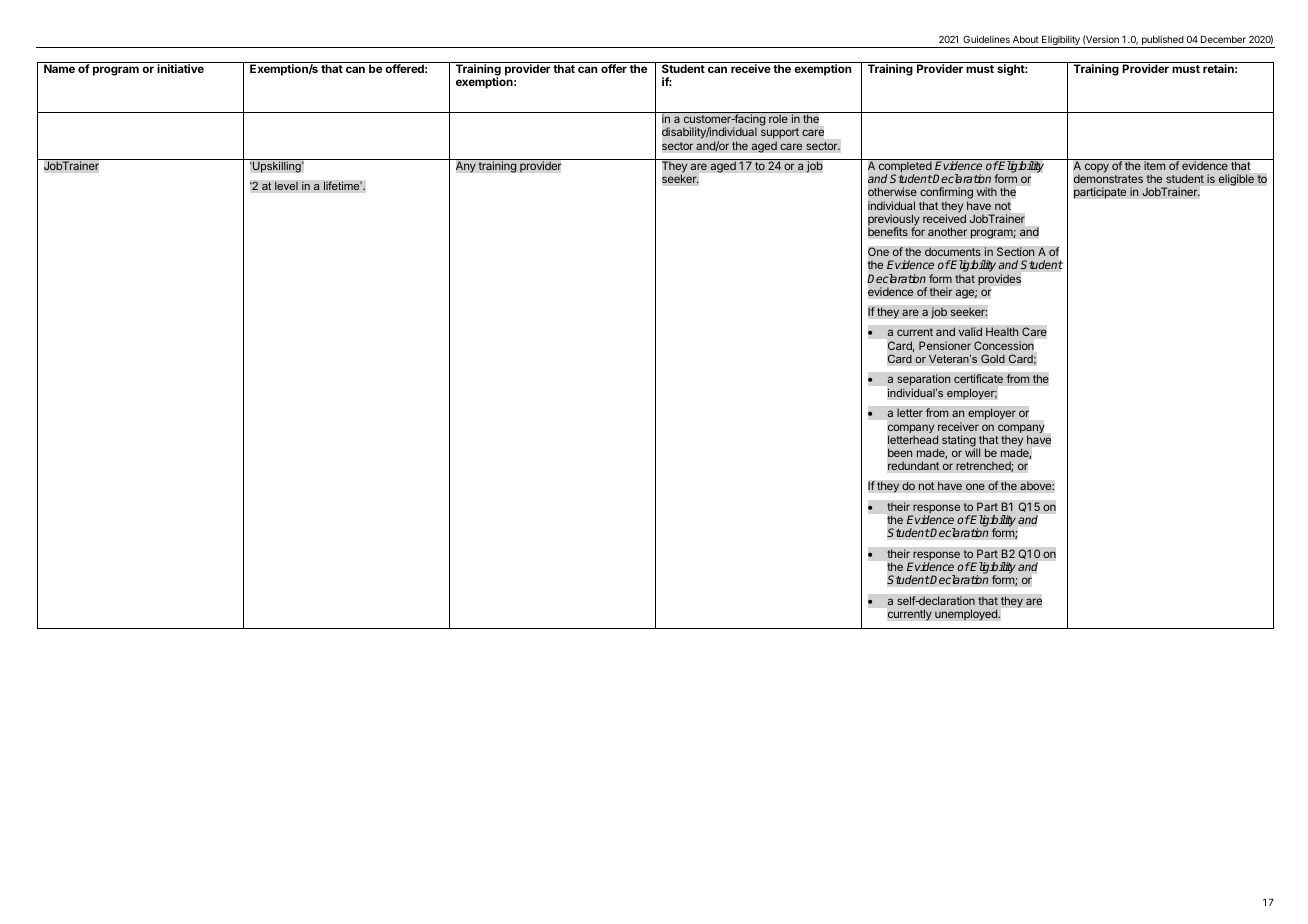 Image resolution: width=1308 pixels, height=924 pixels. I want to click on unemployed, so click(967, 615).
